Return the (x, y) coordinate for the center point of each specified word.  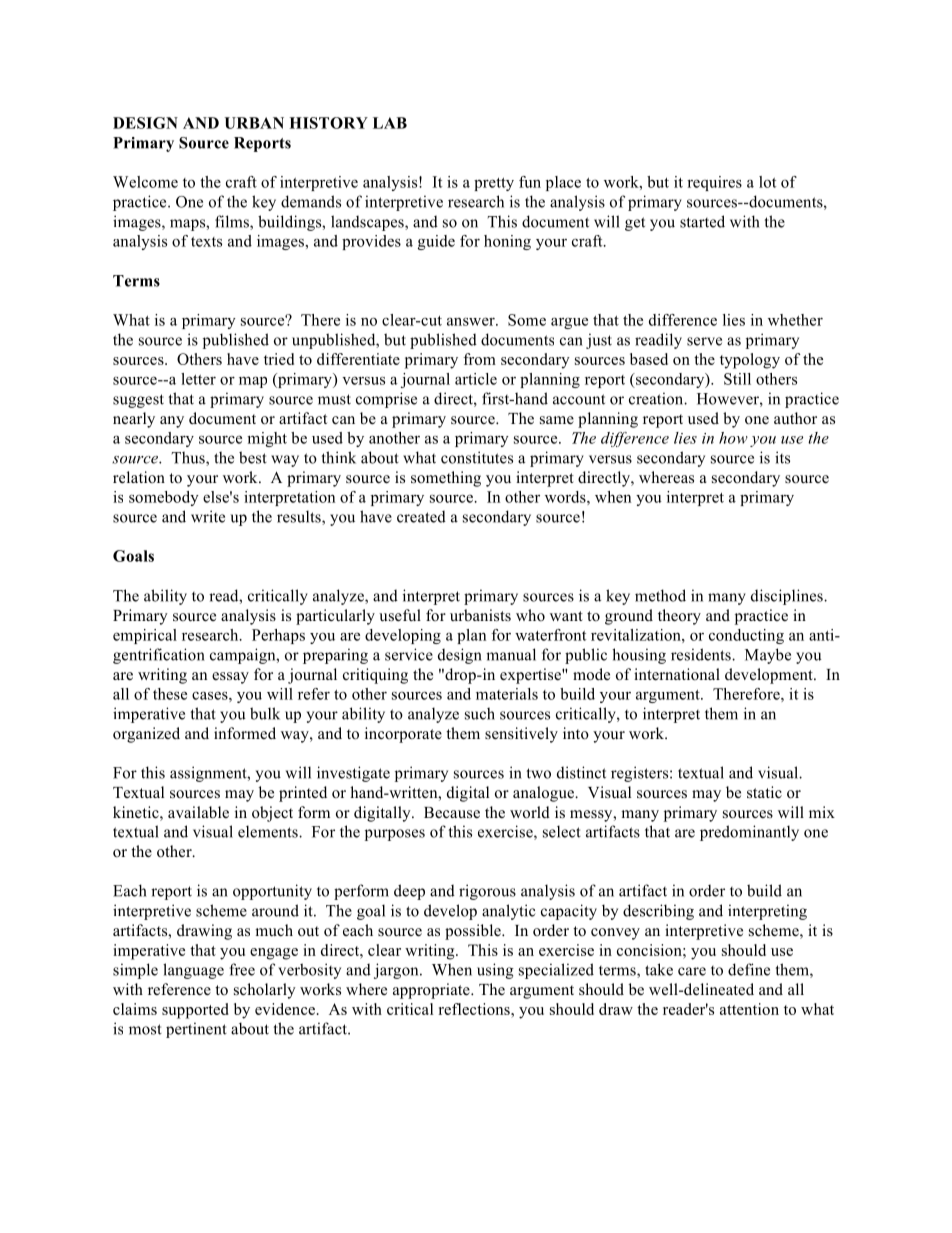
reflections (475, 1009)
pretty (494, 184)
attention (749, 1009)
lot (767, 182)
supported (195, 1011)
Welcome (145, 182)
